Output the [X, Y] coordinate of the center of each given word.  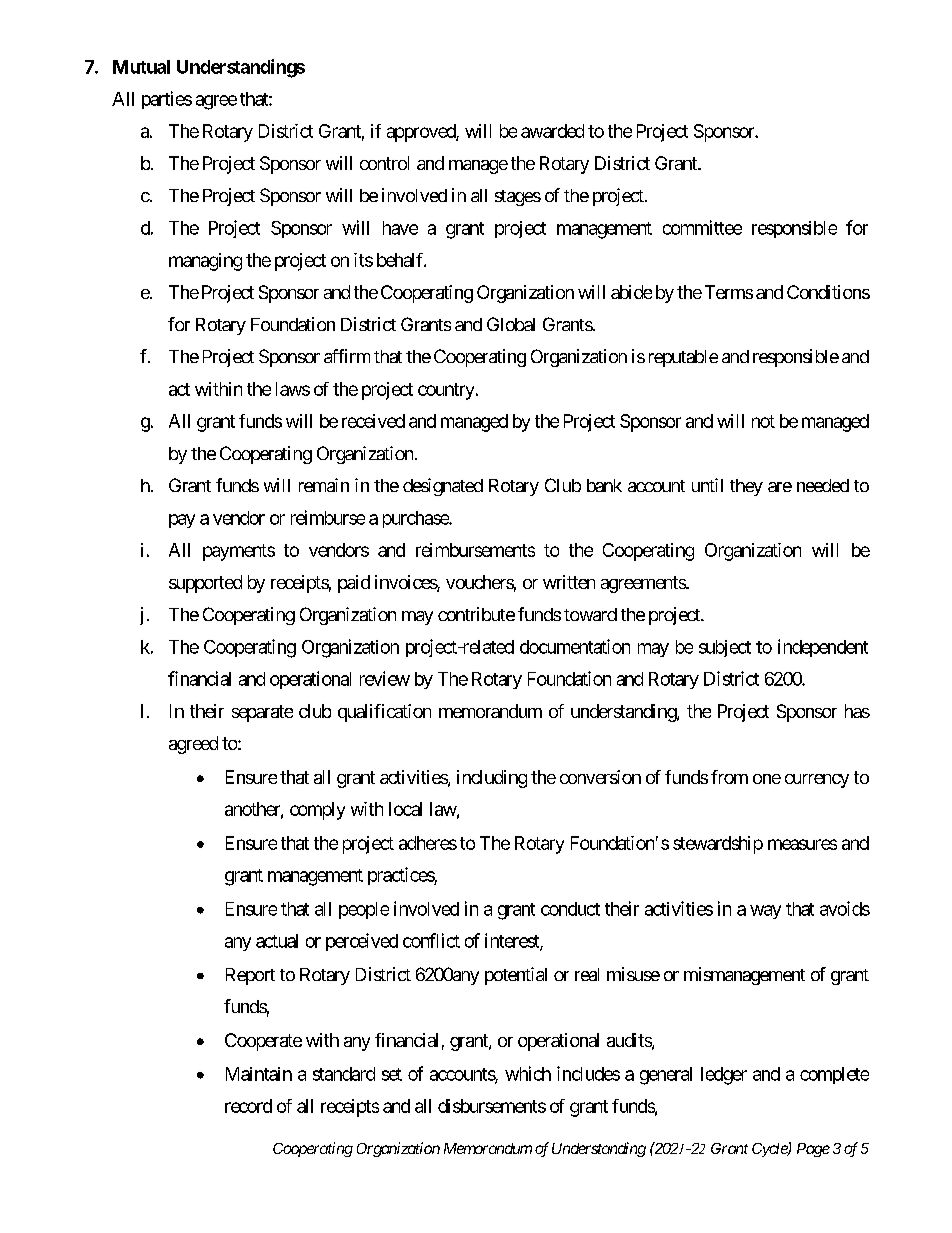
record [248, 1106]
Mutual [141, 67]
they [746, 487]
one [767, 779]
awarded [552, 131]
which [528, 1073]
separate [262, 713]
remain [324, 485]
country [446, 391]
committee [702, 227]
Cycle [770, 1150]
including [492, 779]
